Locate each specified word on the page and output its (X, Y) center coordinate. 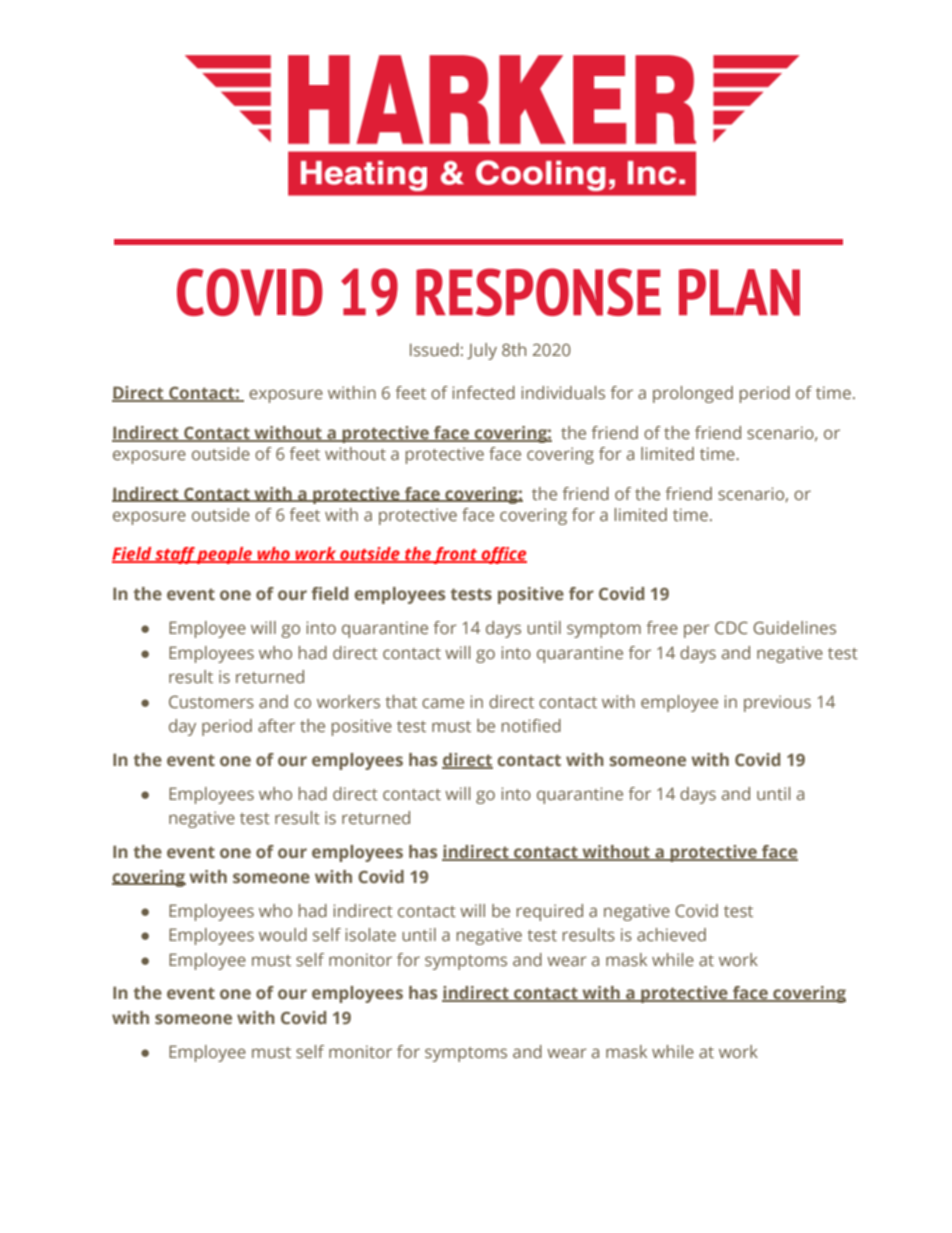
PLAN (739, 292)
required (550, 912)
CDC (731, 627)
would (283, 934)
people (225, 555)
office (503, 555)
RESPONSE (538, 292)
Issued (434, 349)
